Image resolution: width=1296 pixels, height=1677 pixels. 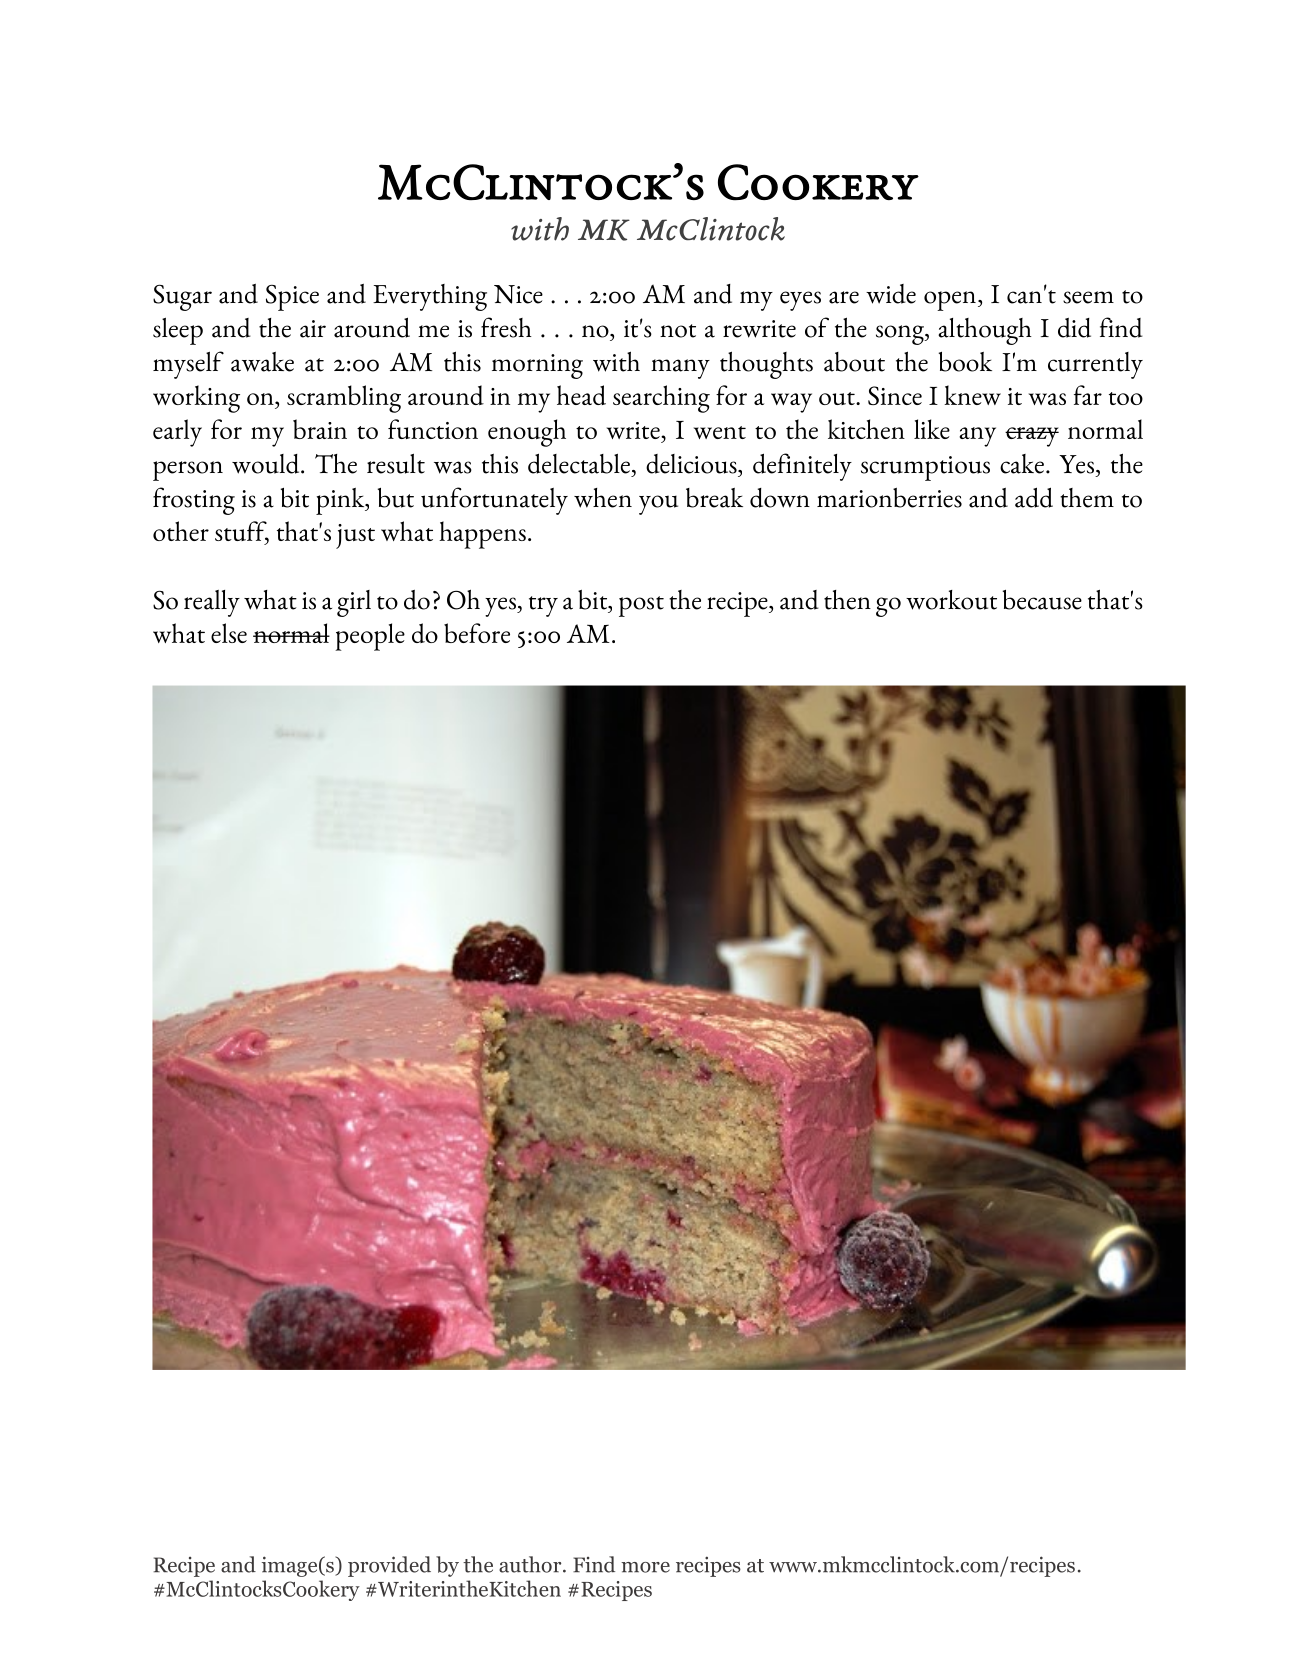 What do you see at coordinates (645, 1567) in the image?
I see `more` at bounding box center [645, 1567].
